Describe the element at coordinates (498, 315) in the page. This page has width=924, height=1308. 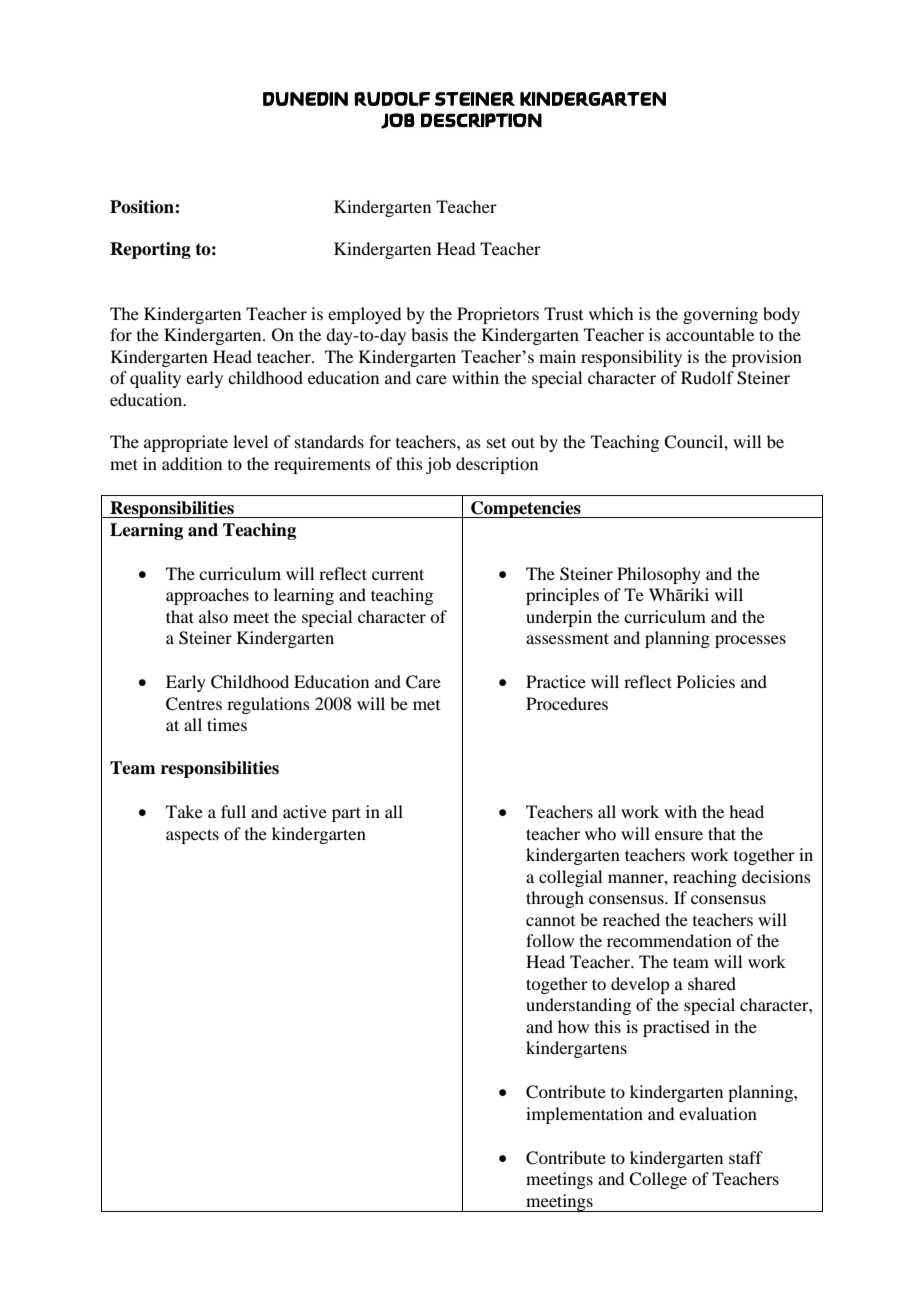
I see `Proprietors` at that location.
